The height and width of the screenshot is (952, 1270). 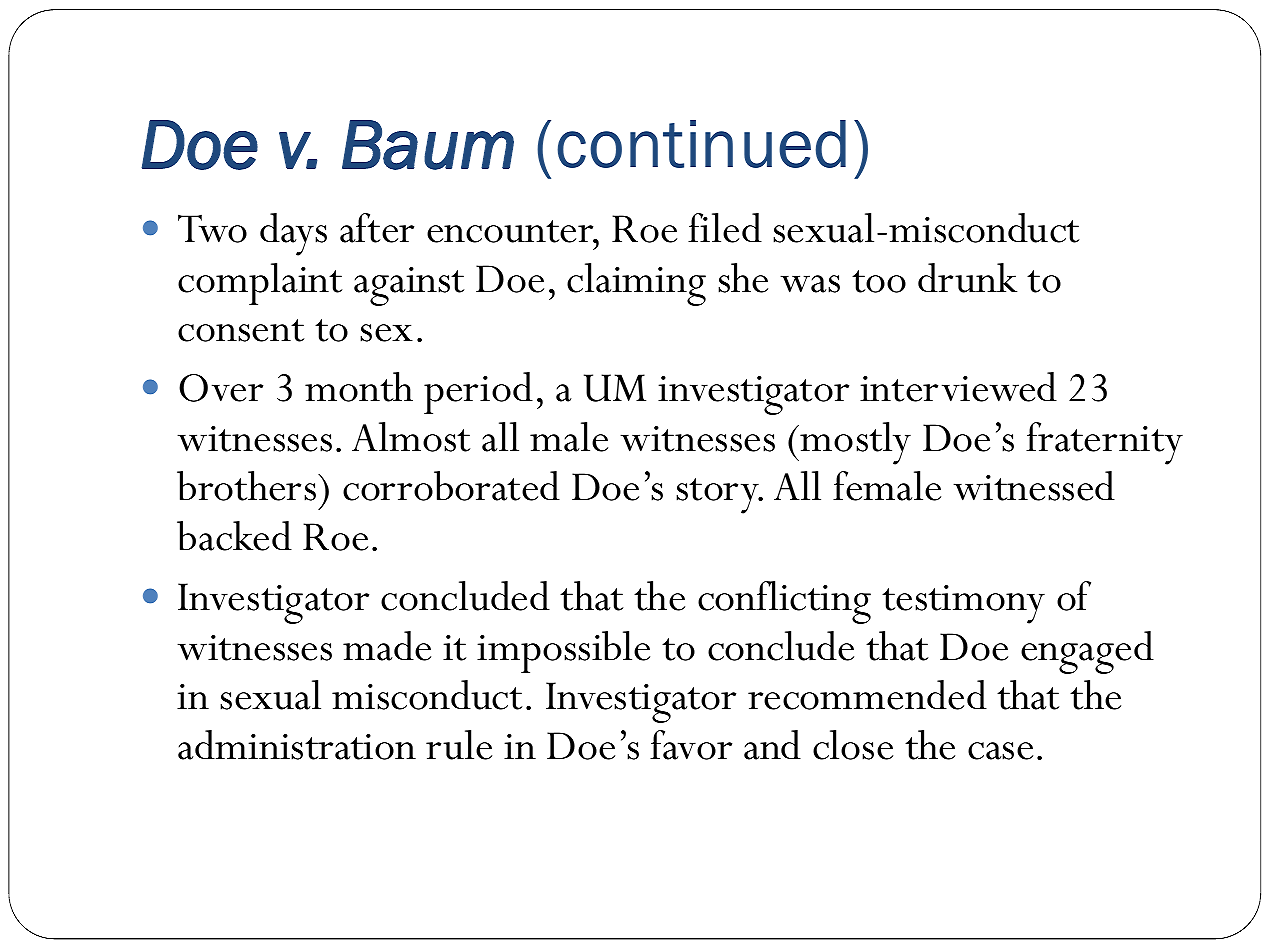 What do you see at coordinates (297, 745) in the screenshot?
I see `administration` at bounding box center [297, 745].
